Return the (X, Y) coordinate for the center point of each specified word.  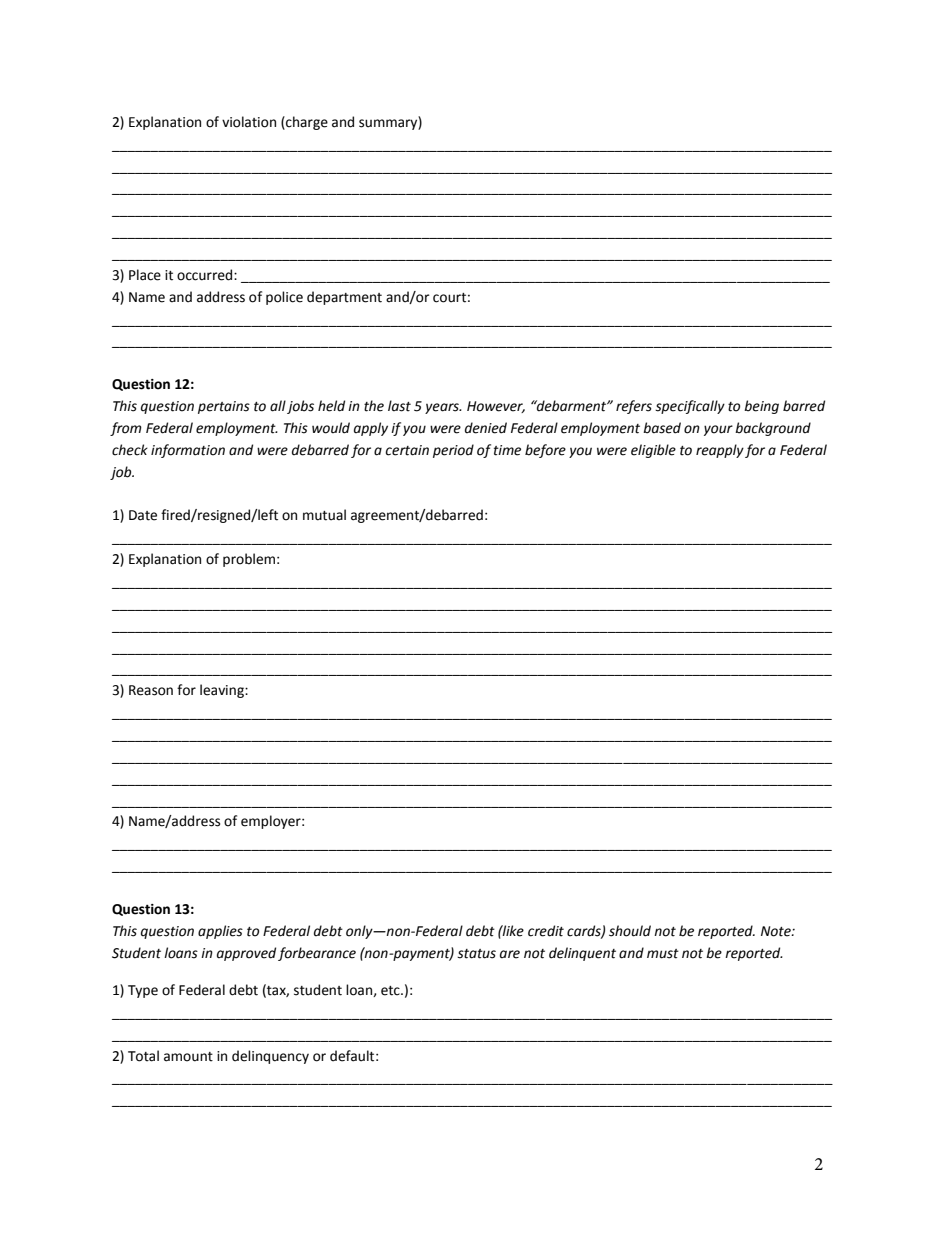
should (630, 931)
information (188, 451)
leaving (223, 691)
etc (391, 991)
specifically (690, 407)
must (663, 954)
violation (249, 122)
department (344, 298)
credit (546, 931)
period (453, 451)
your (718, 430)
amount (188, 1057)
